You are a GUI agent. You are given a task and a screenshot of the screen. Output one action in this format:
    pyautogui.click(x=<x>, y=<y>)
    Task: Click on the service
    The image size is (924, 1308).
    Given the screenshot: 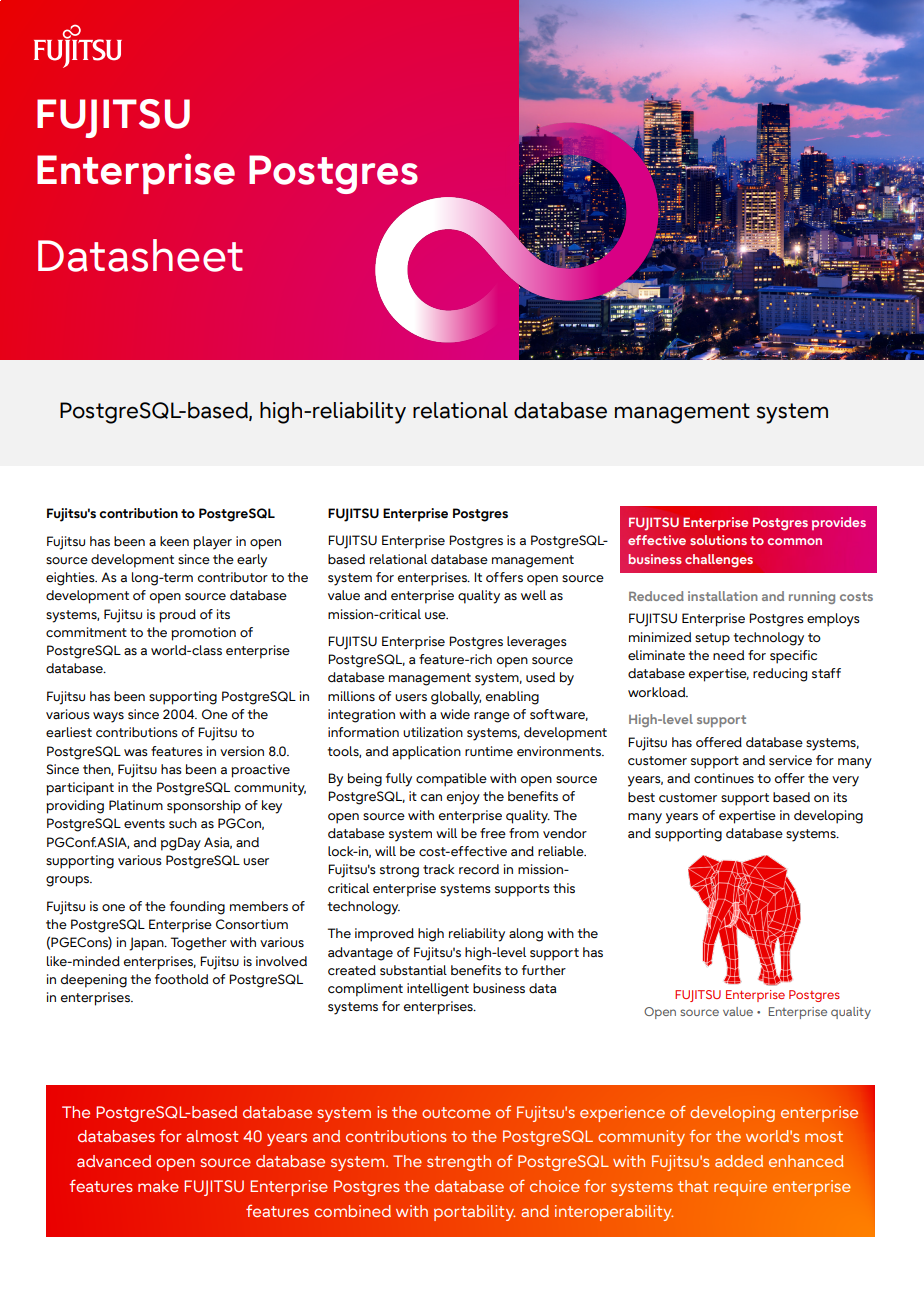 What is the action you would take?
    pyautogui.click(x=790, y=760)
